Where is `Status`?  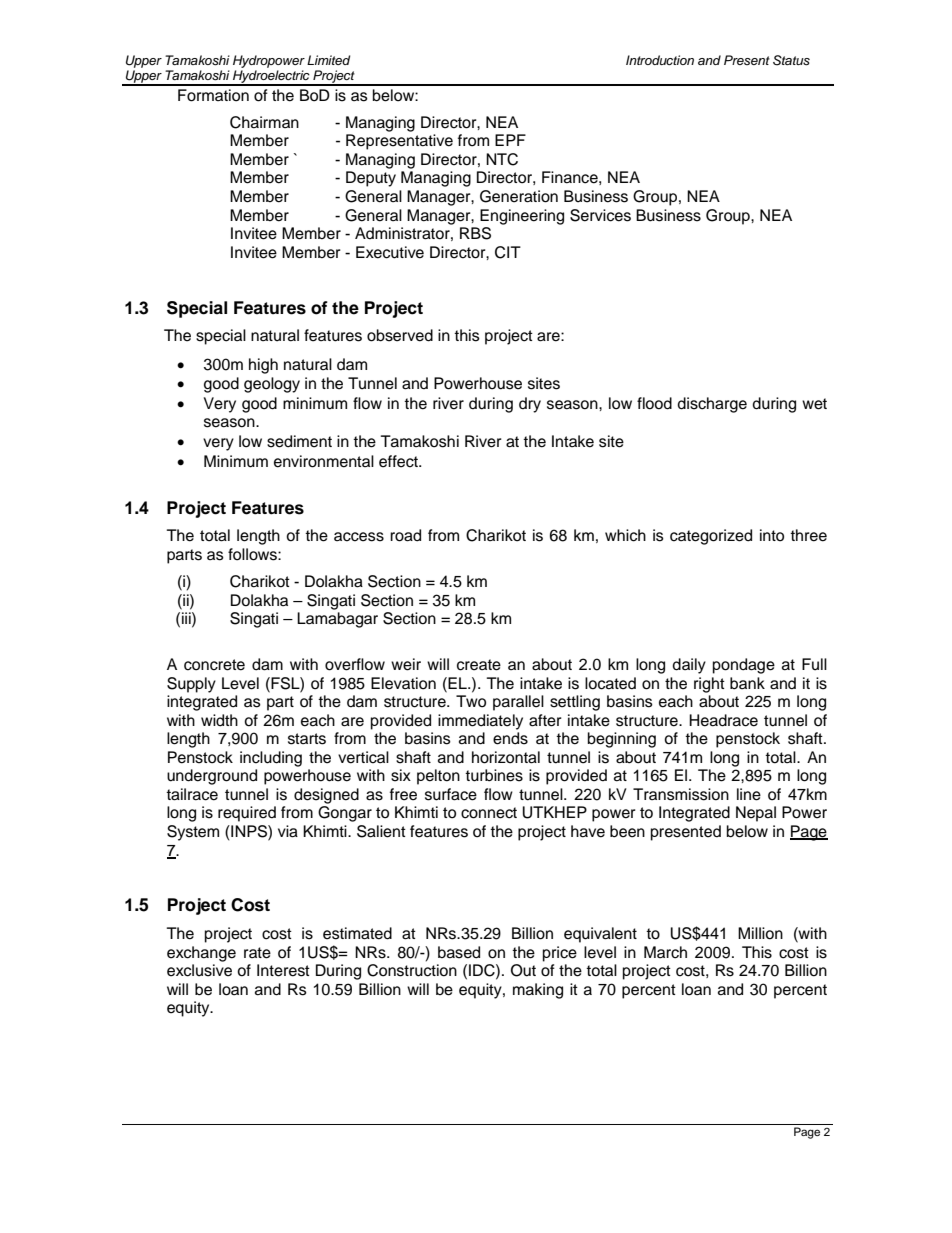
Status is located at coordinates (791, 60).
